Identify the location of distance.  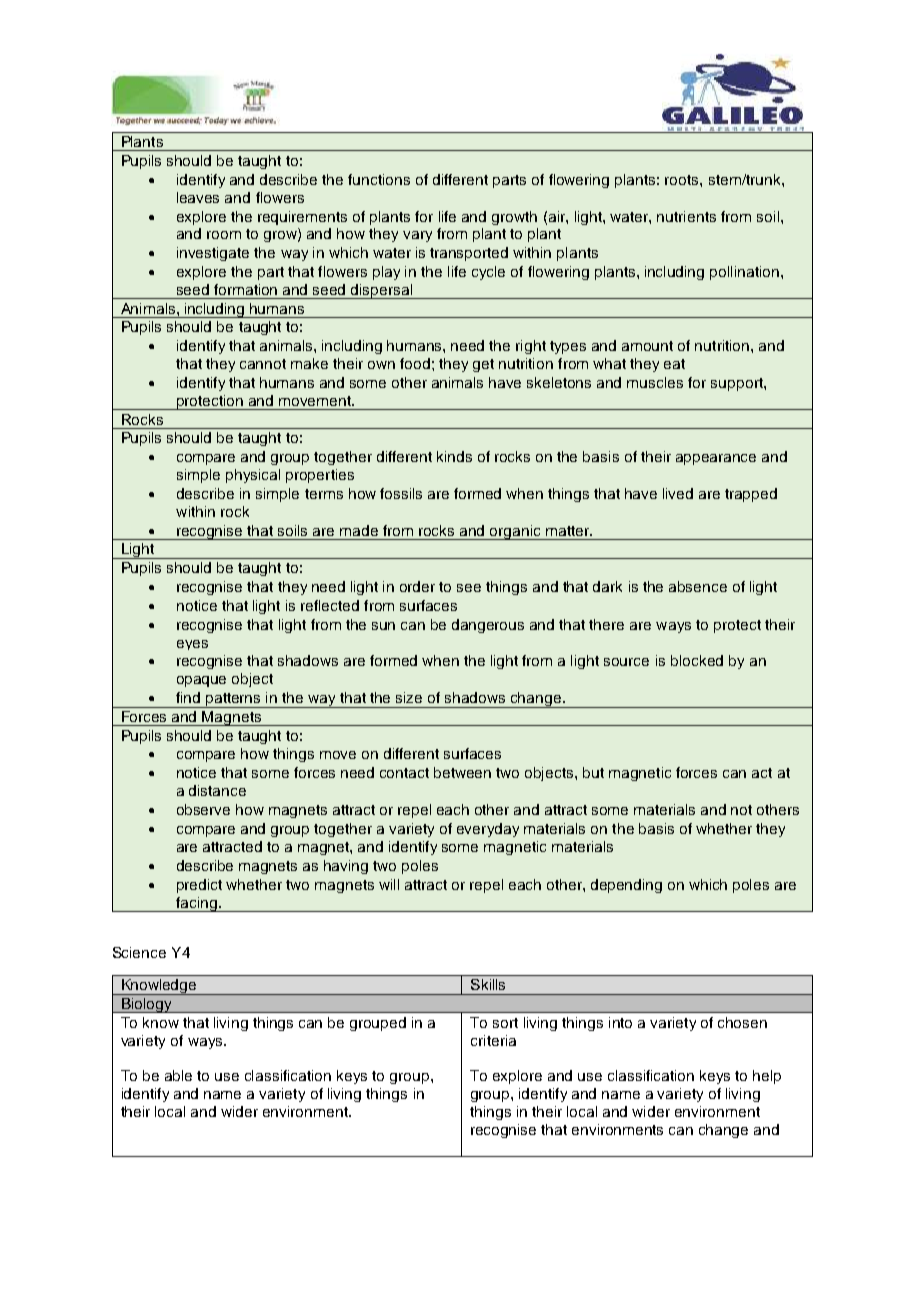
(217, 790).
